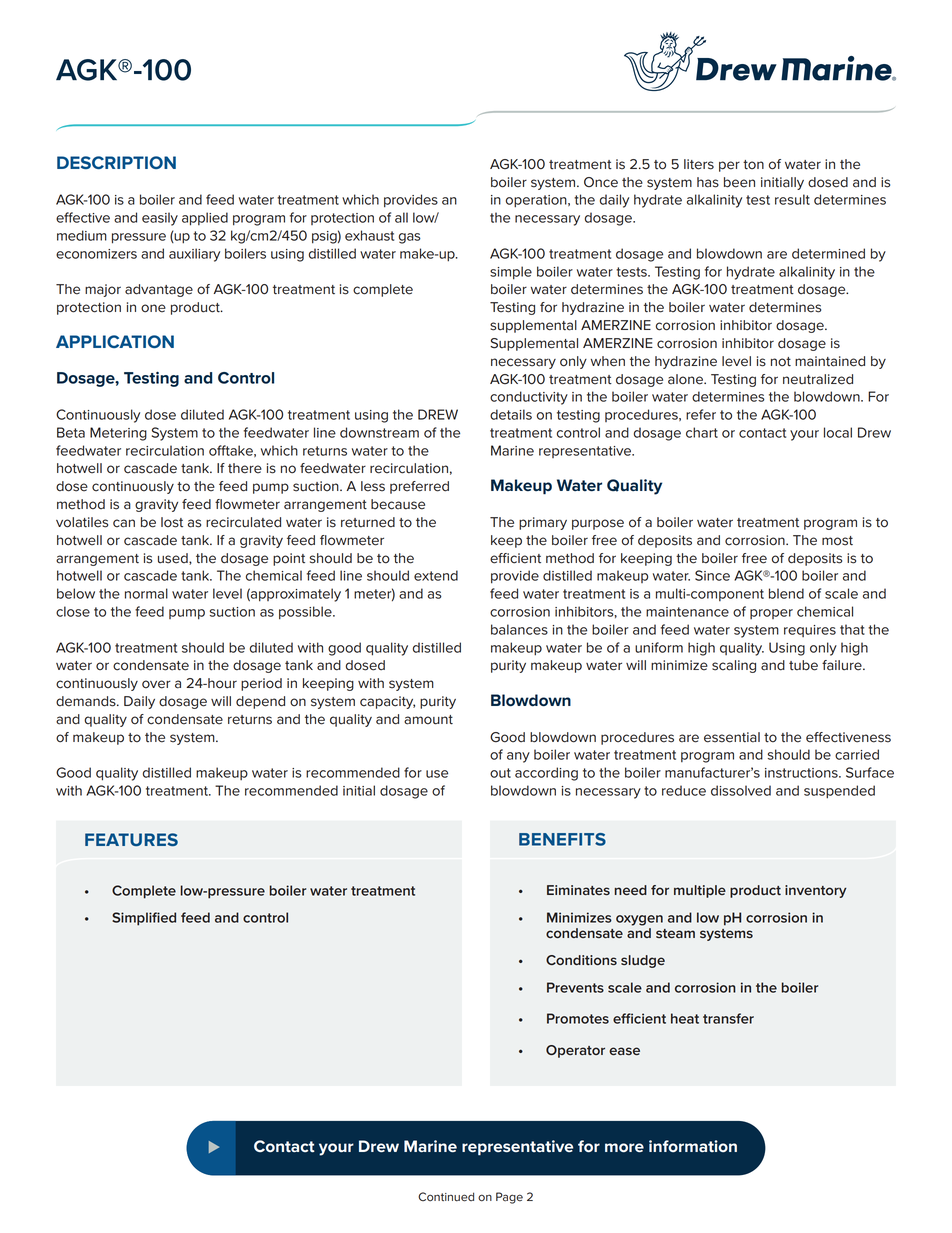 This image has width=952, height=1233. I want to click on tube, so click(803, 665).
